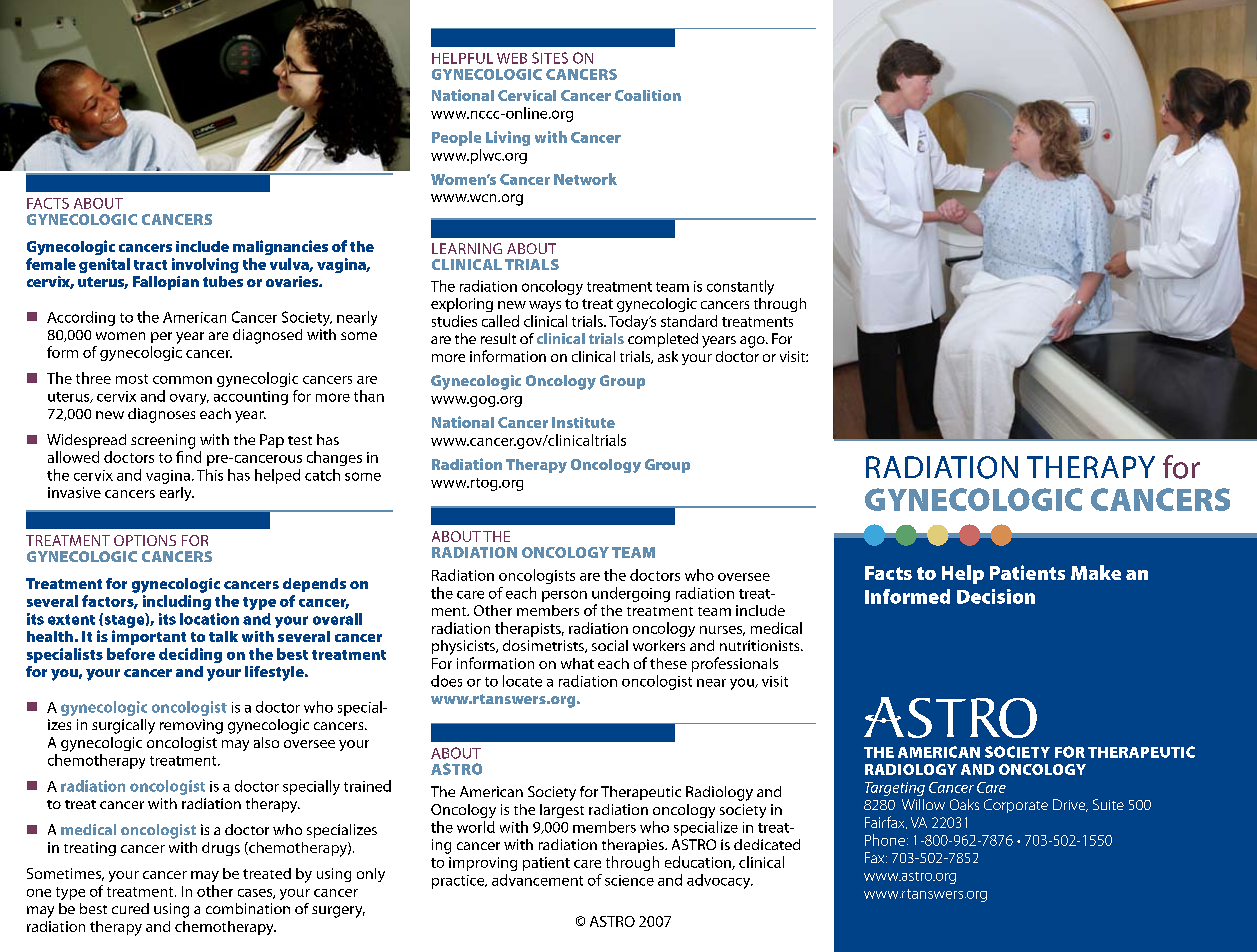 Image resolution: width=1257 pixels, height=952 pixels. I want to click on Cervical, so click(527, 95).
